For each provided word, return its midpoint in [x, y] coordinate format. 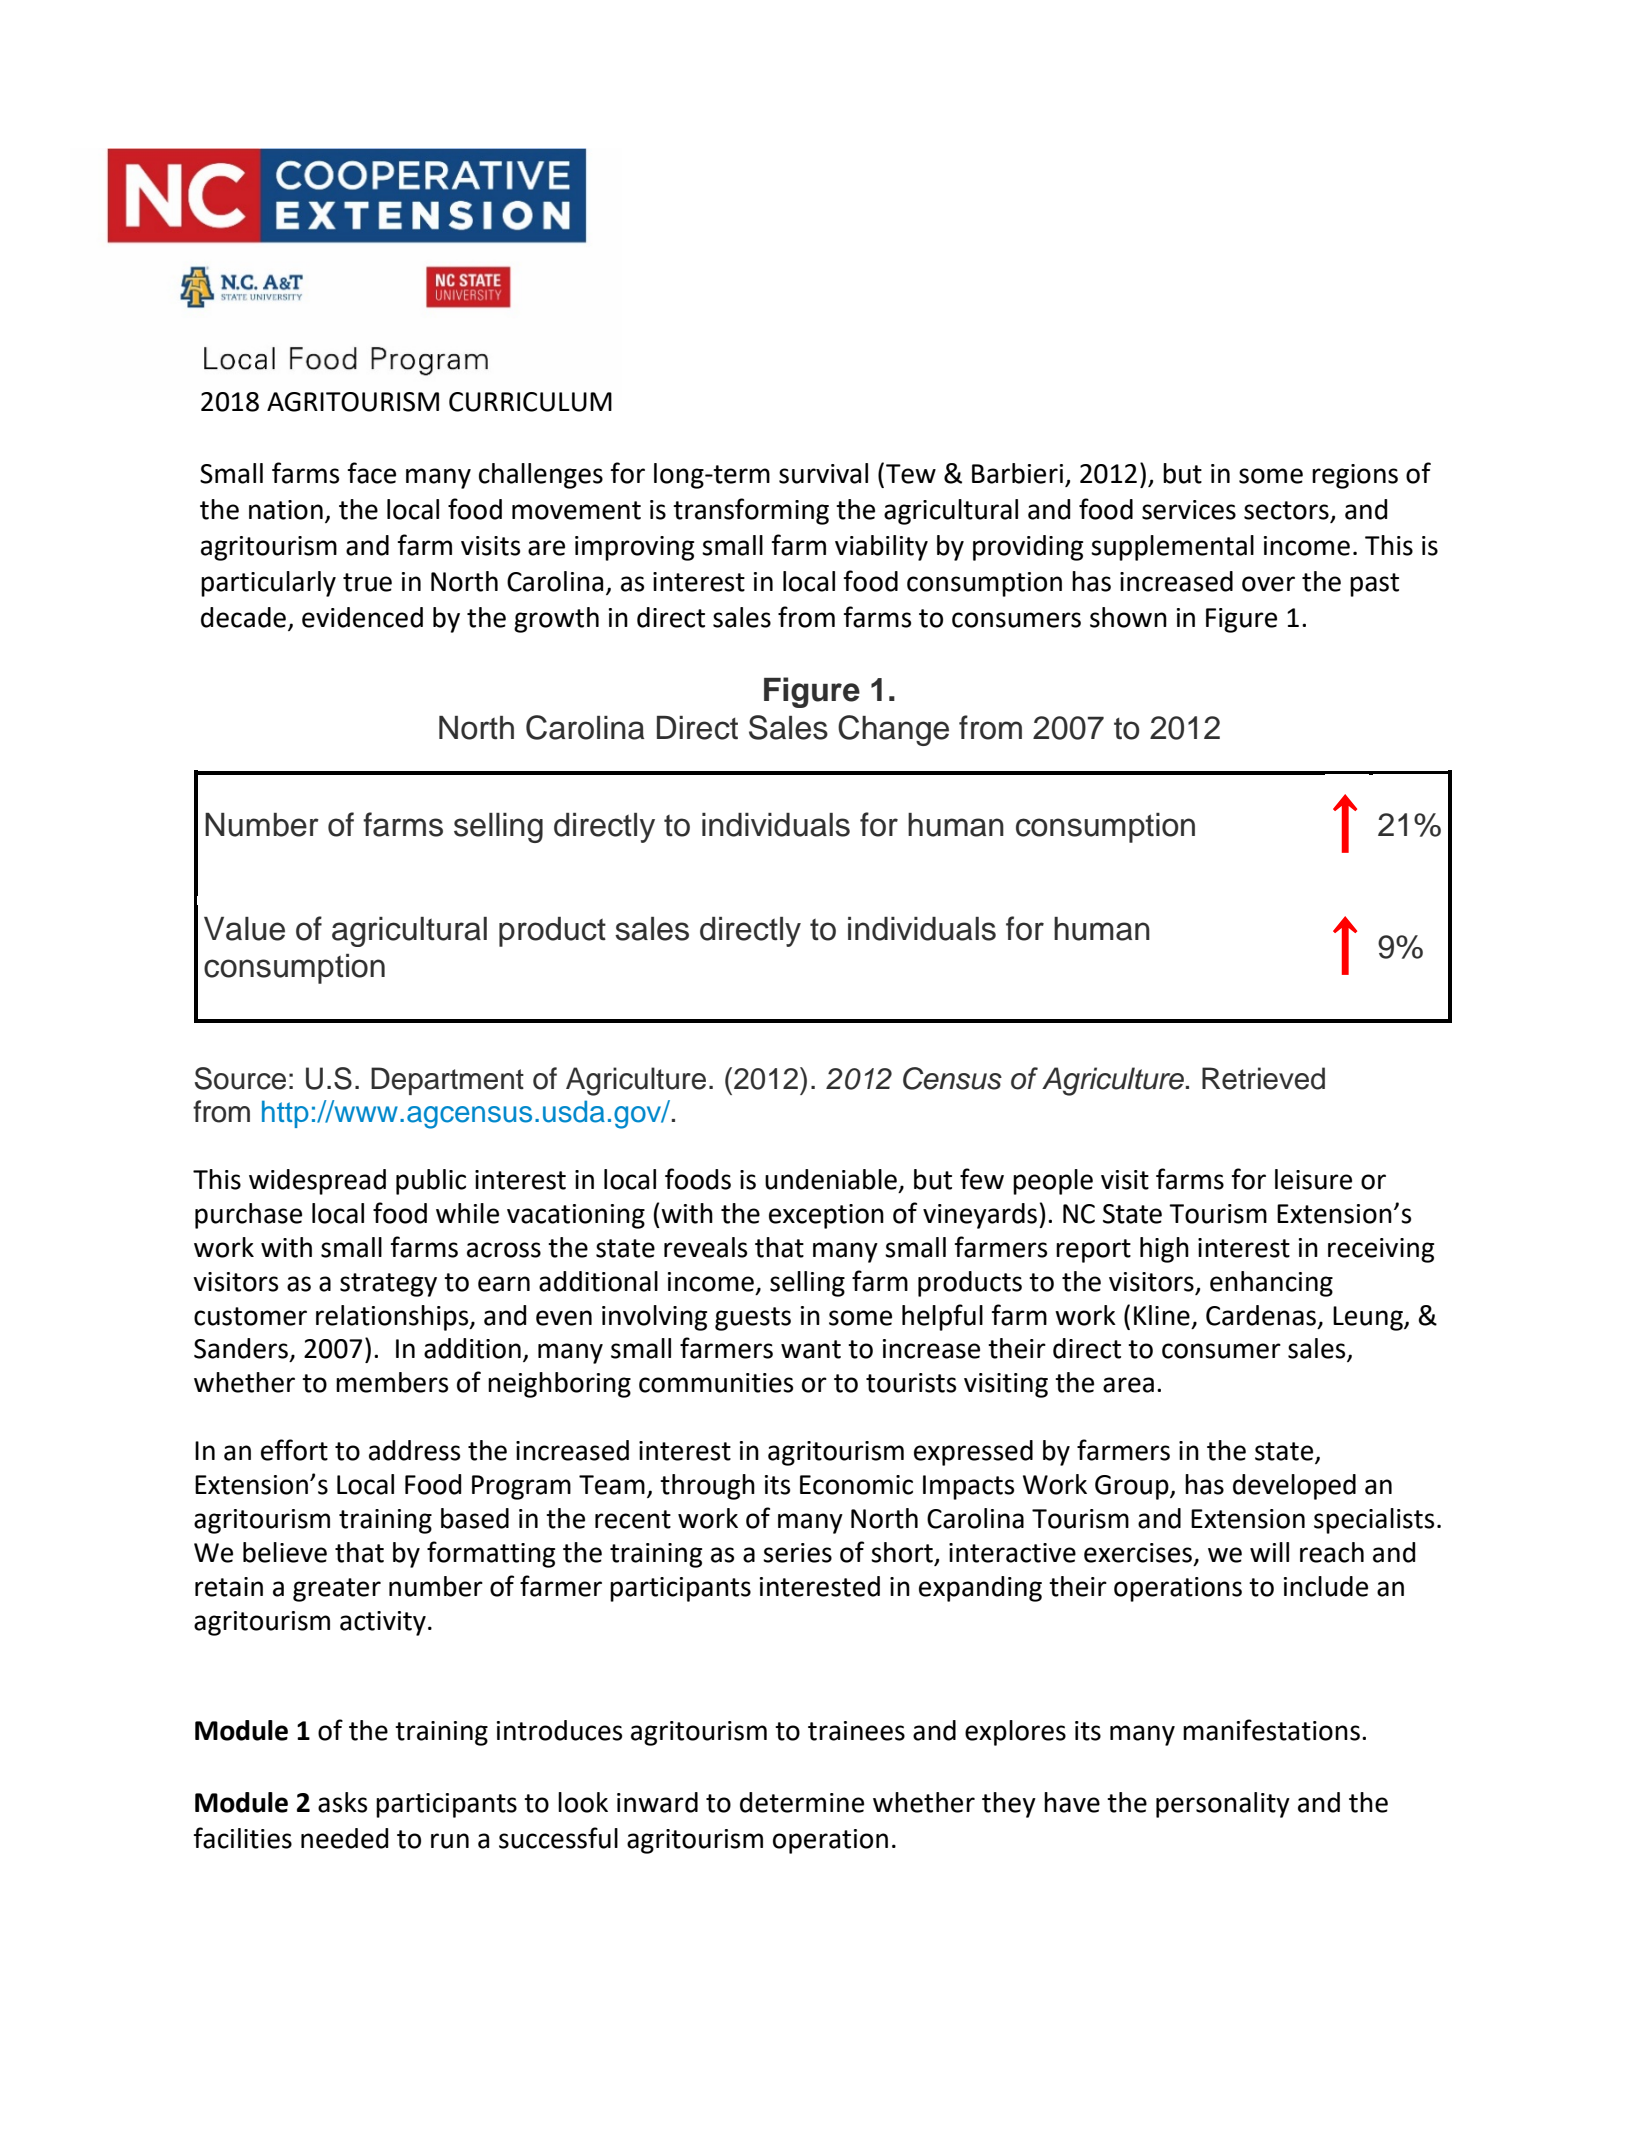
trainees [856, 1731]
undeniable [831, 1179]
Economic [856, 1485]
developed [1294, 1487]
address [414, 1450]
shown [1128, 617]
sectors [1287, 511]
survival [823, 473]
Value [244, 929]
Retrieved [1263, 1078]
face [371, 473]
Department [447, 1081]
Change [893, 730]
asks [342, 1802]
